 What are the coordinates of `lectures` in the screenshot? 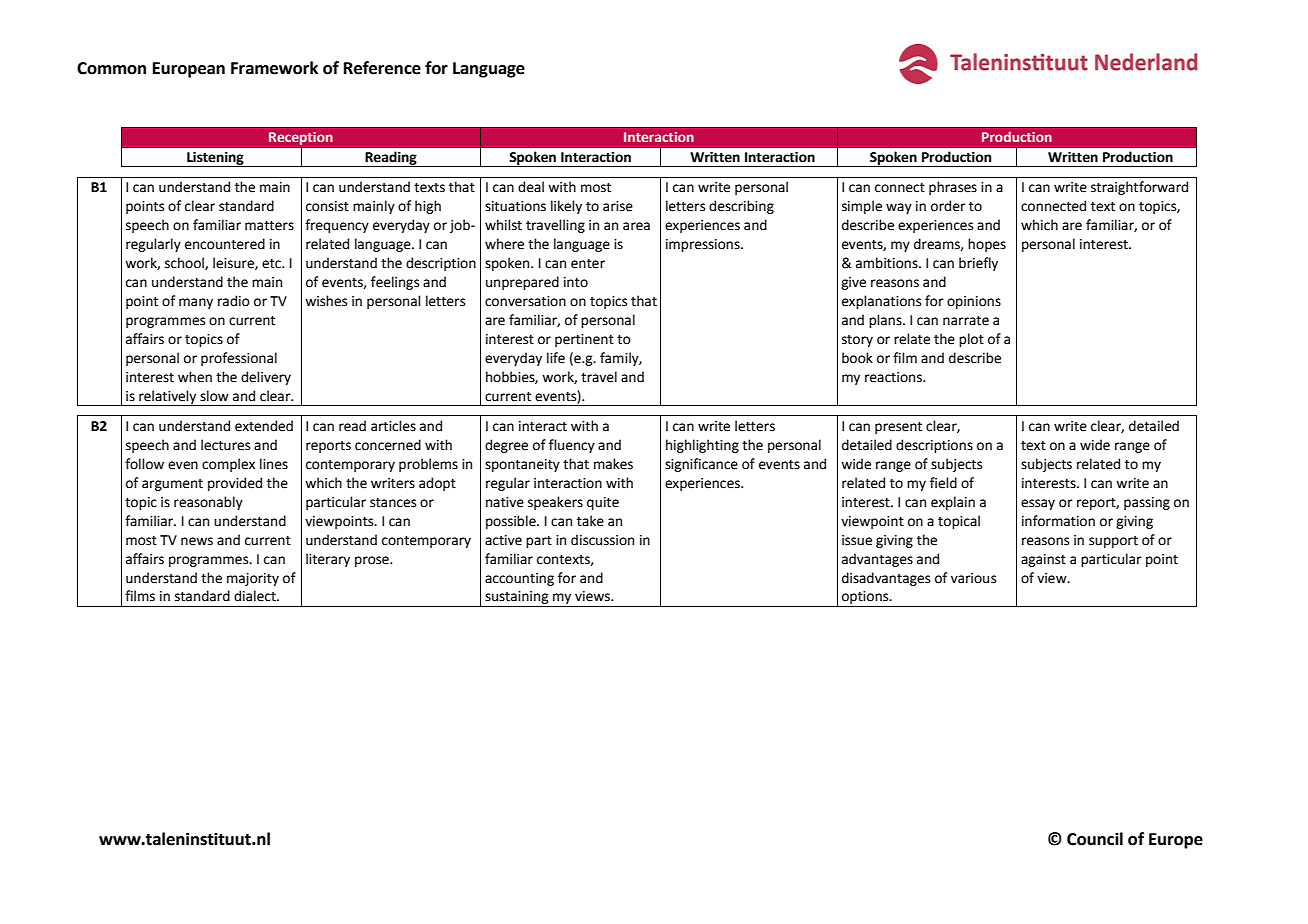 It's located at (225, 445).
